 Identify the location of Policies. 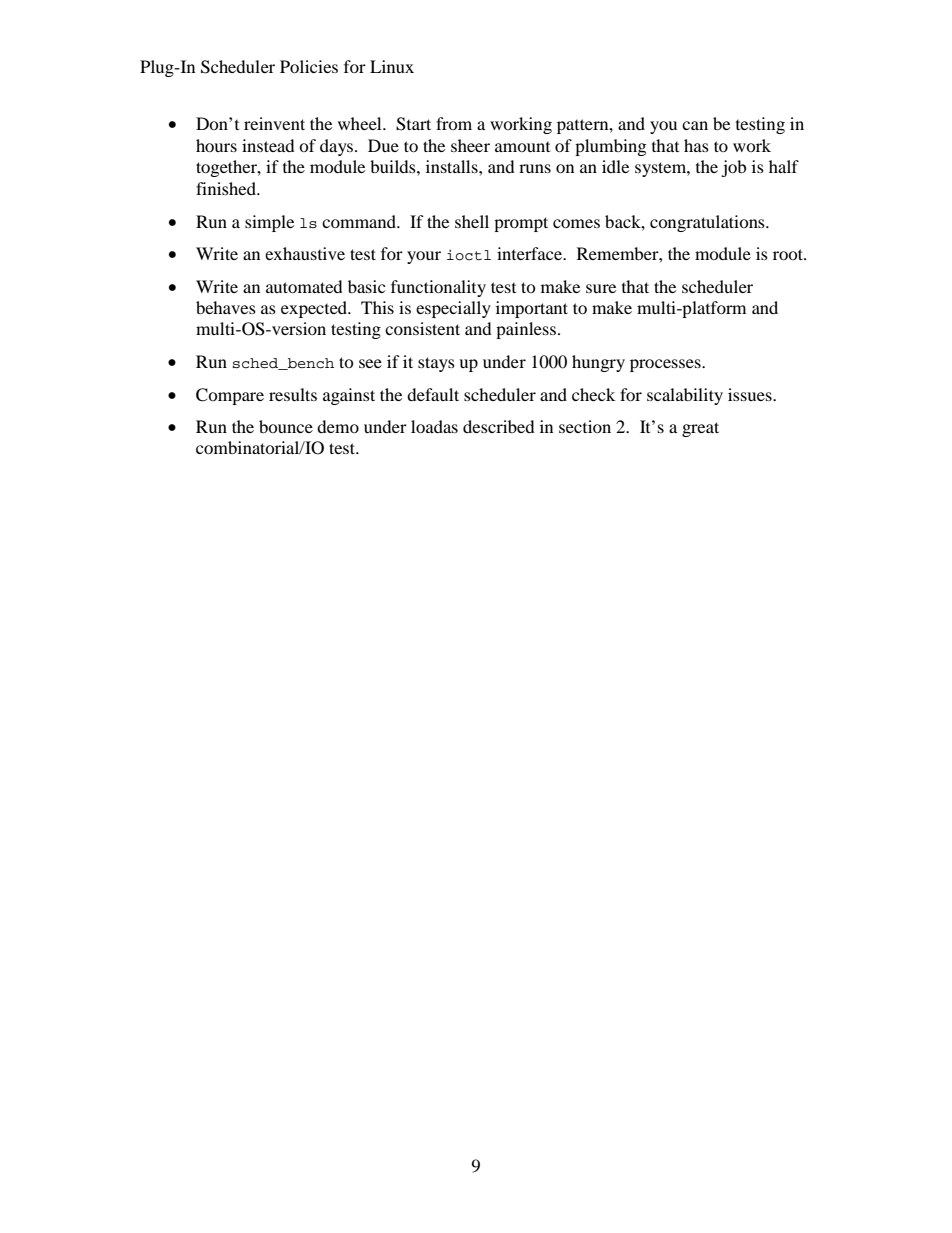
(309, 66).
